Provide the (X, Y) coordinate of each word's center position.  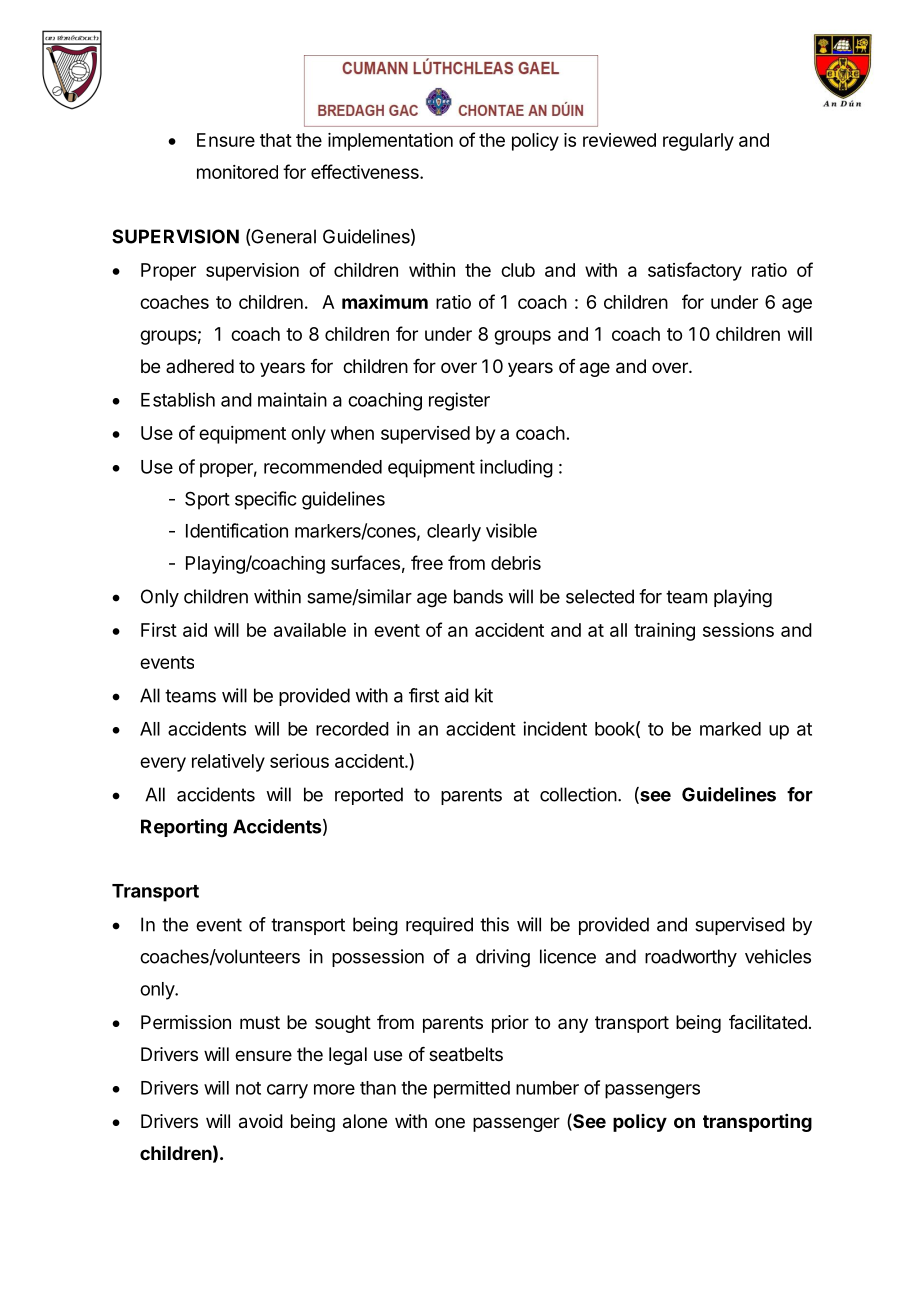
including (516, 468)
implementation (390, 142)
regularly (698, 142)
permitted (472, 1090)
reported (369, 796)
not (248, 1088)
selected (600, 596)
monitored (237, 172)
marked (730, 729)
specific (265, 500)
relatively (228, 763)
